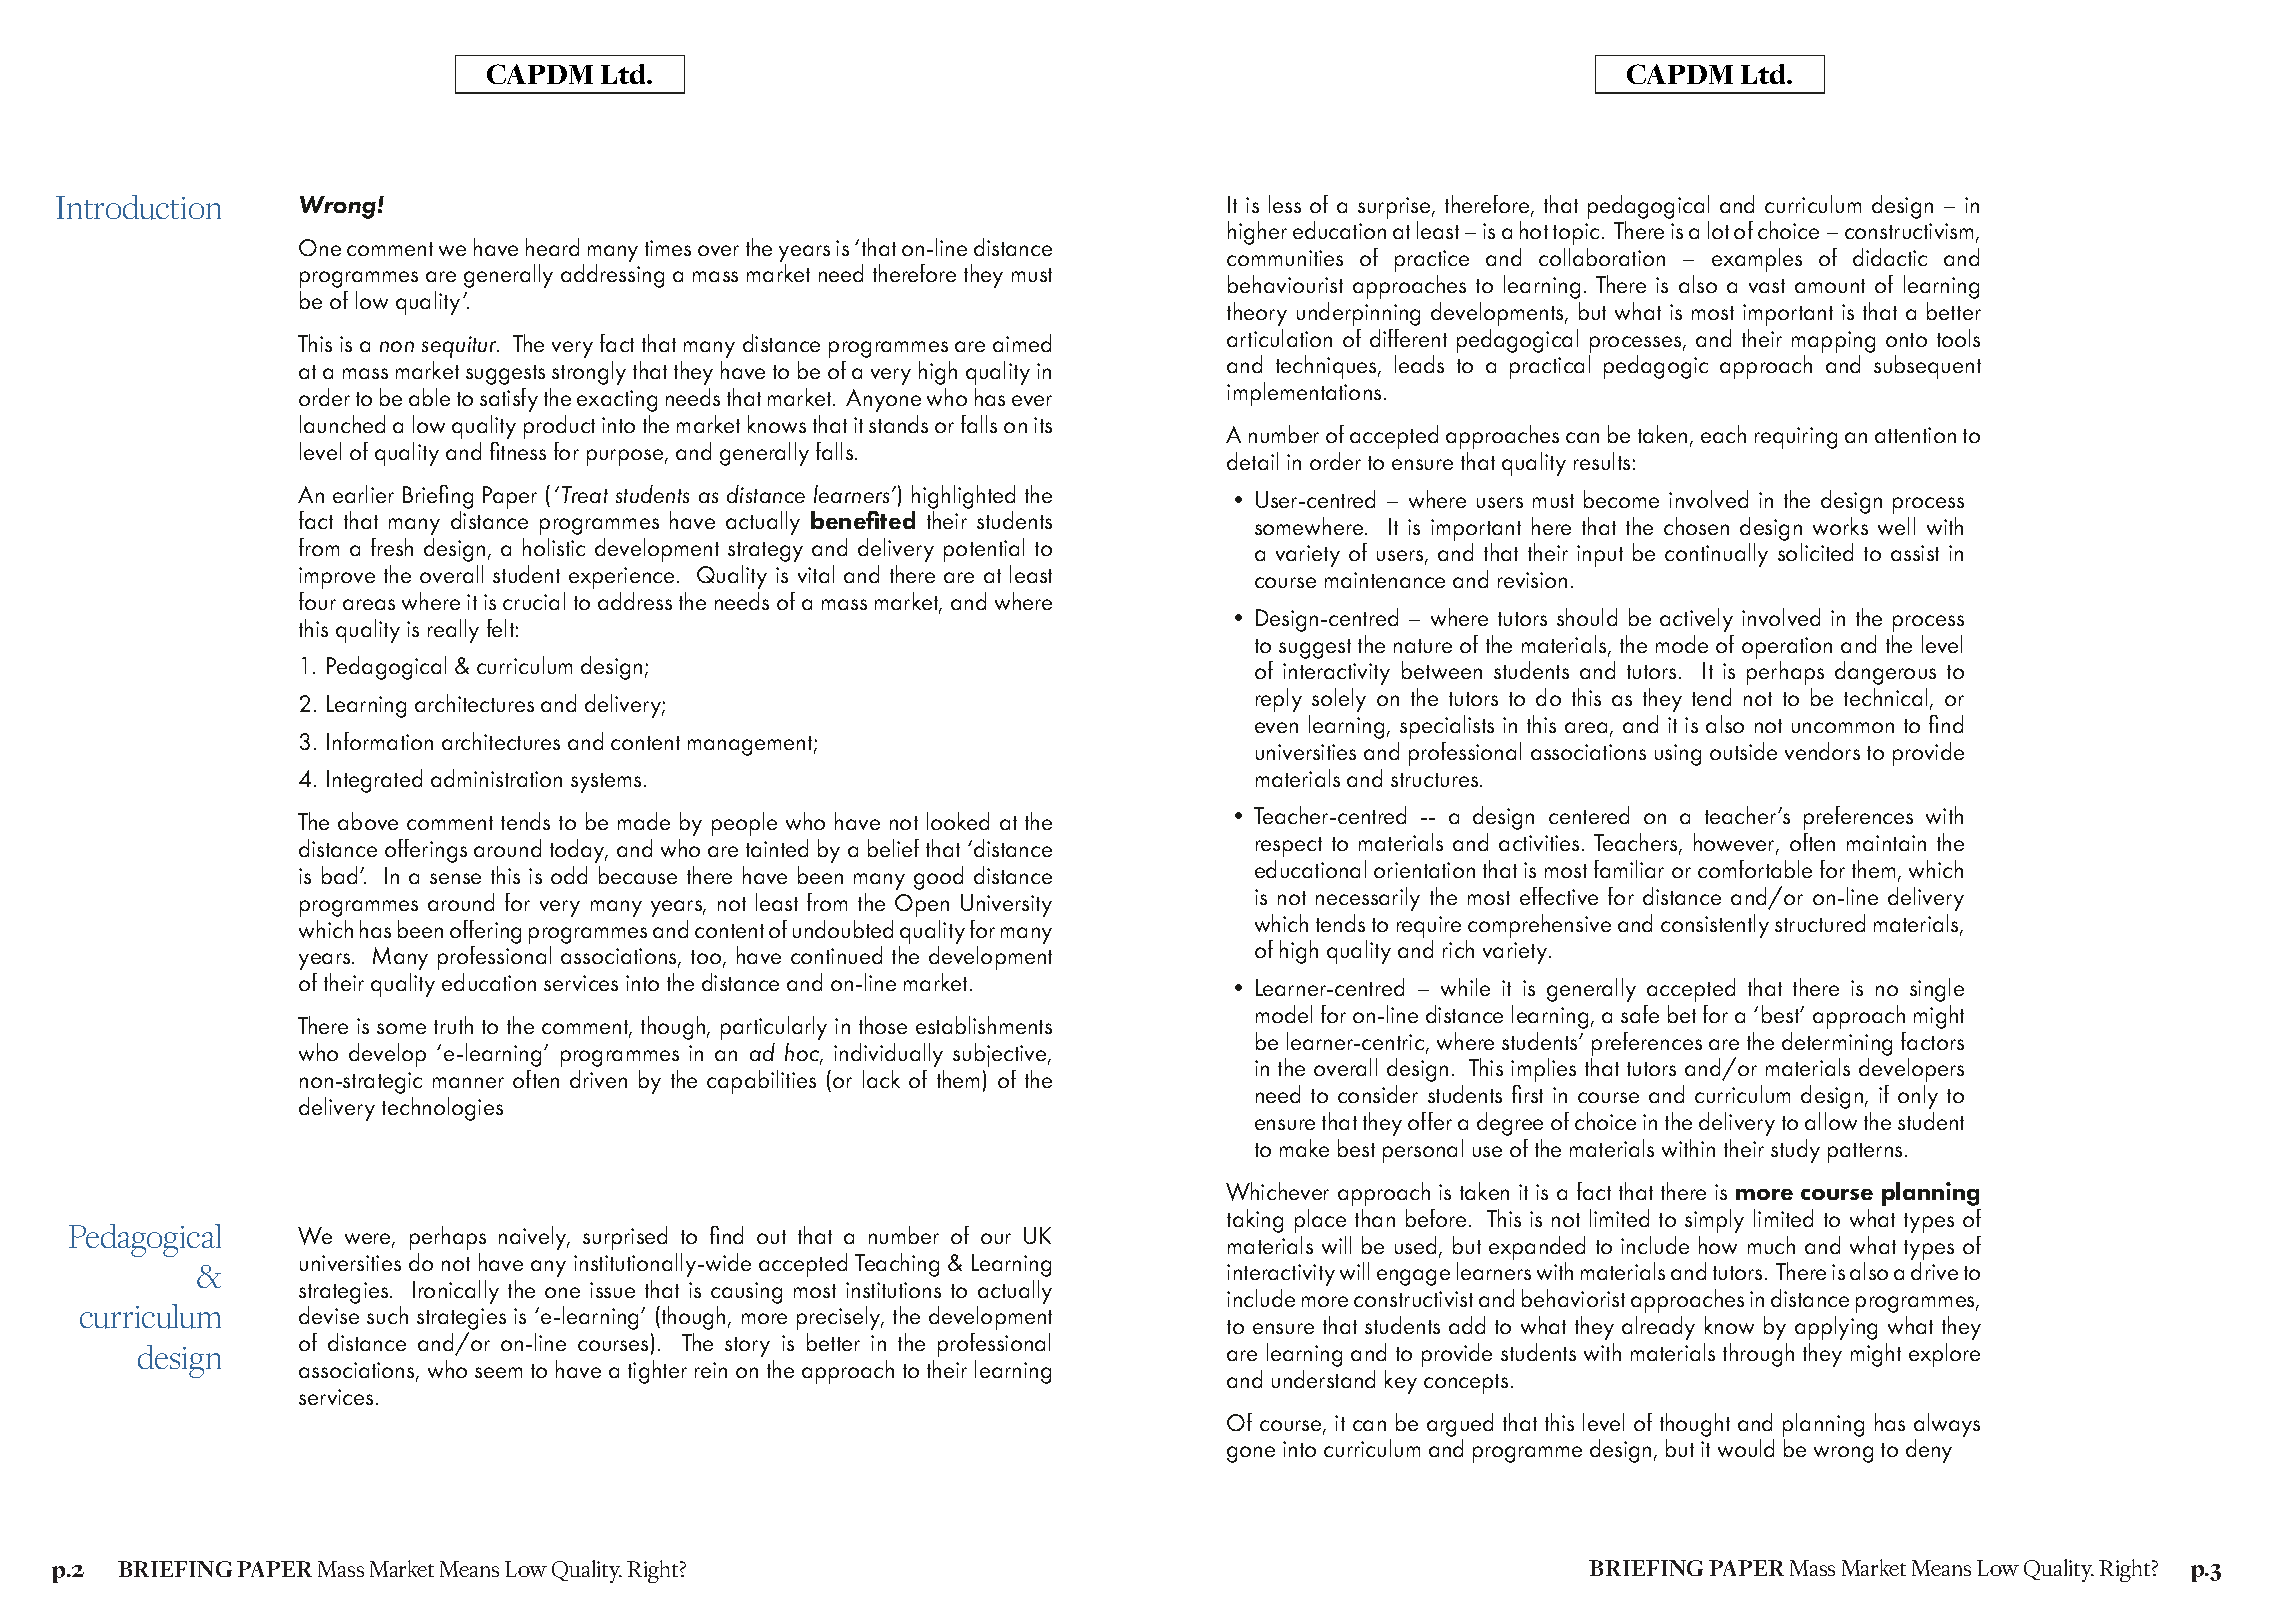  Describe the element at coordinates (1640, 1014) in the screenshot. I see `safe` at that location.
